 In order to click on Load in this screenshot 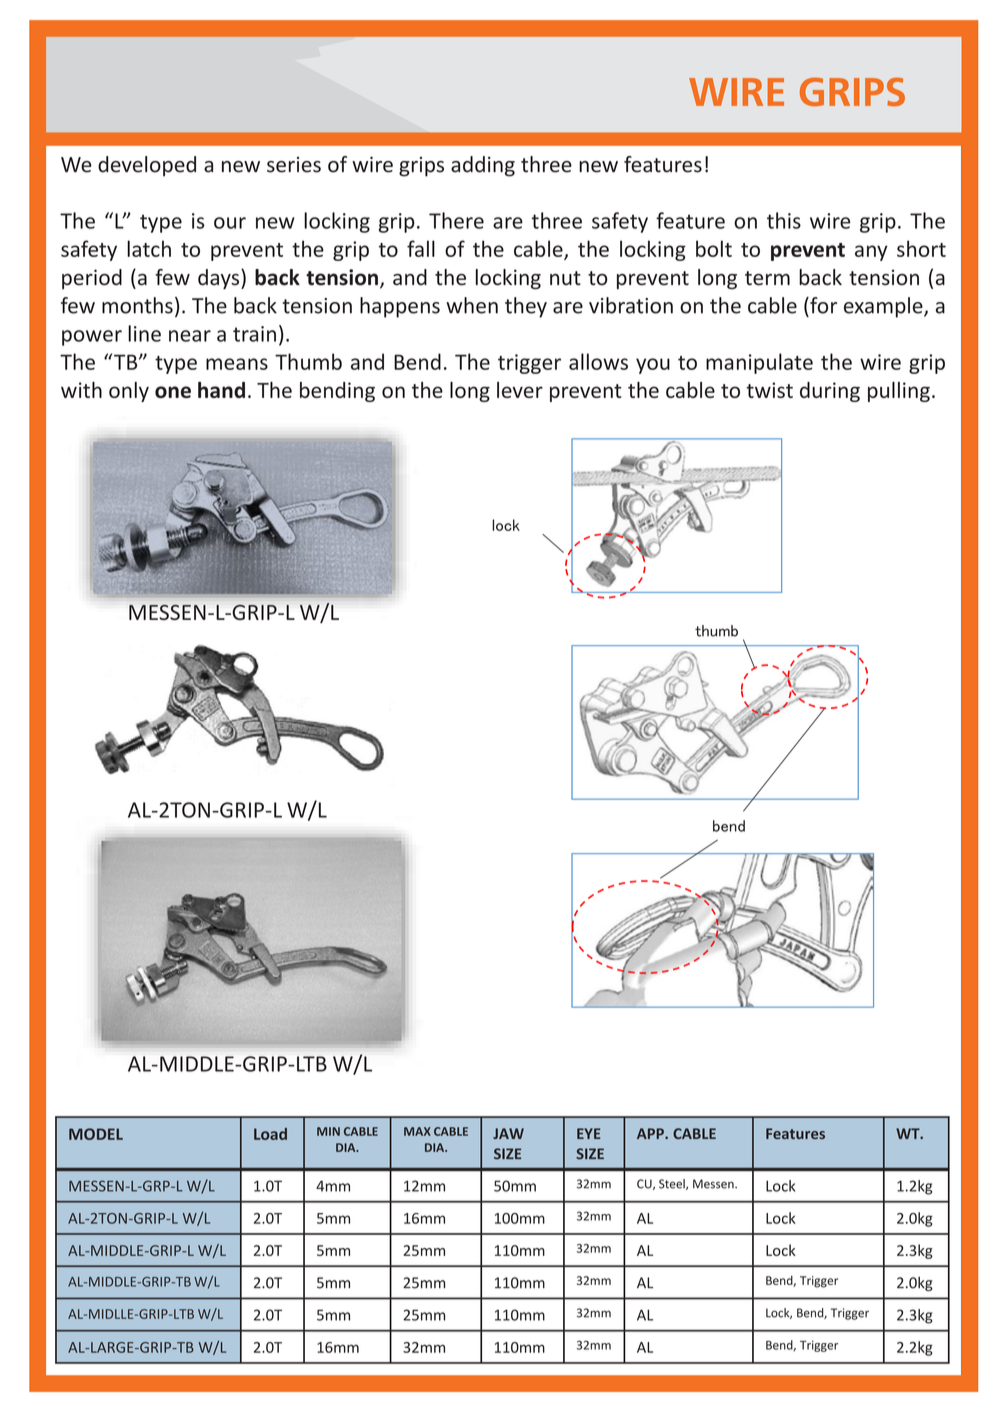, I will do `click(270, 1134)`.
